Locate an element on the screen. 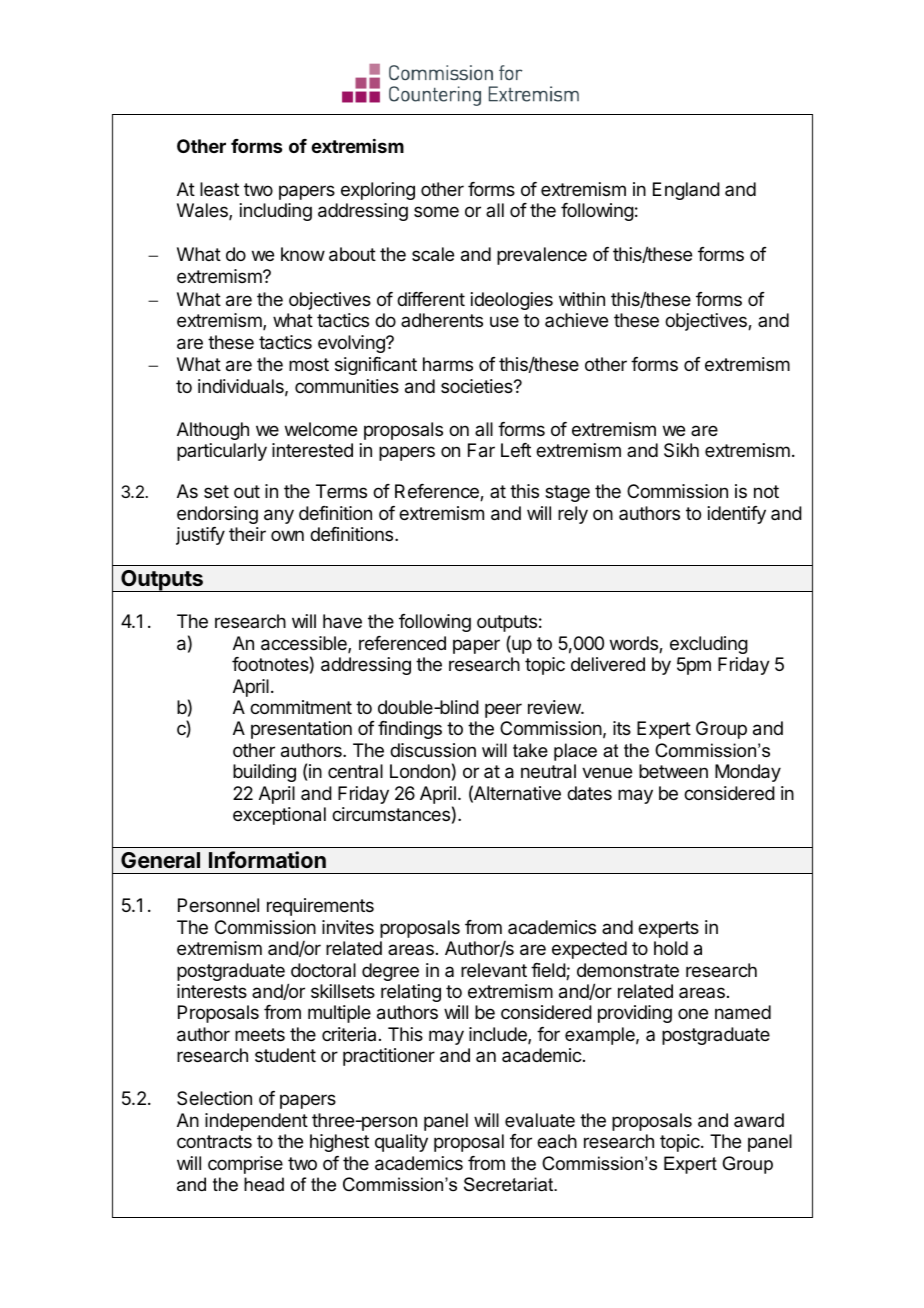 The height and width of the screenshot is (1308, 924). hold is located at coordinates (671, 948).
